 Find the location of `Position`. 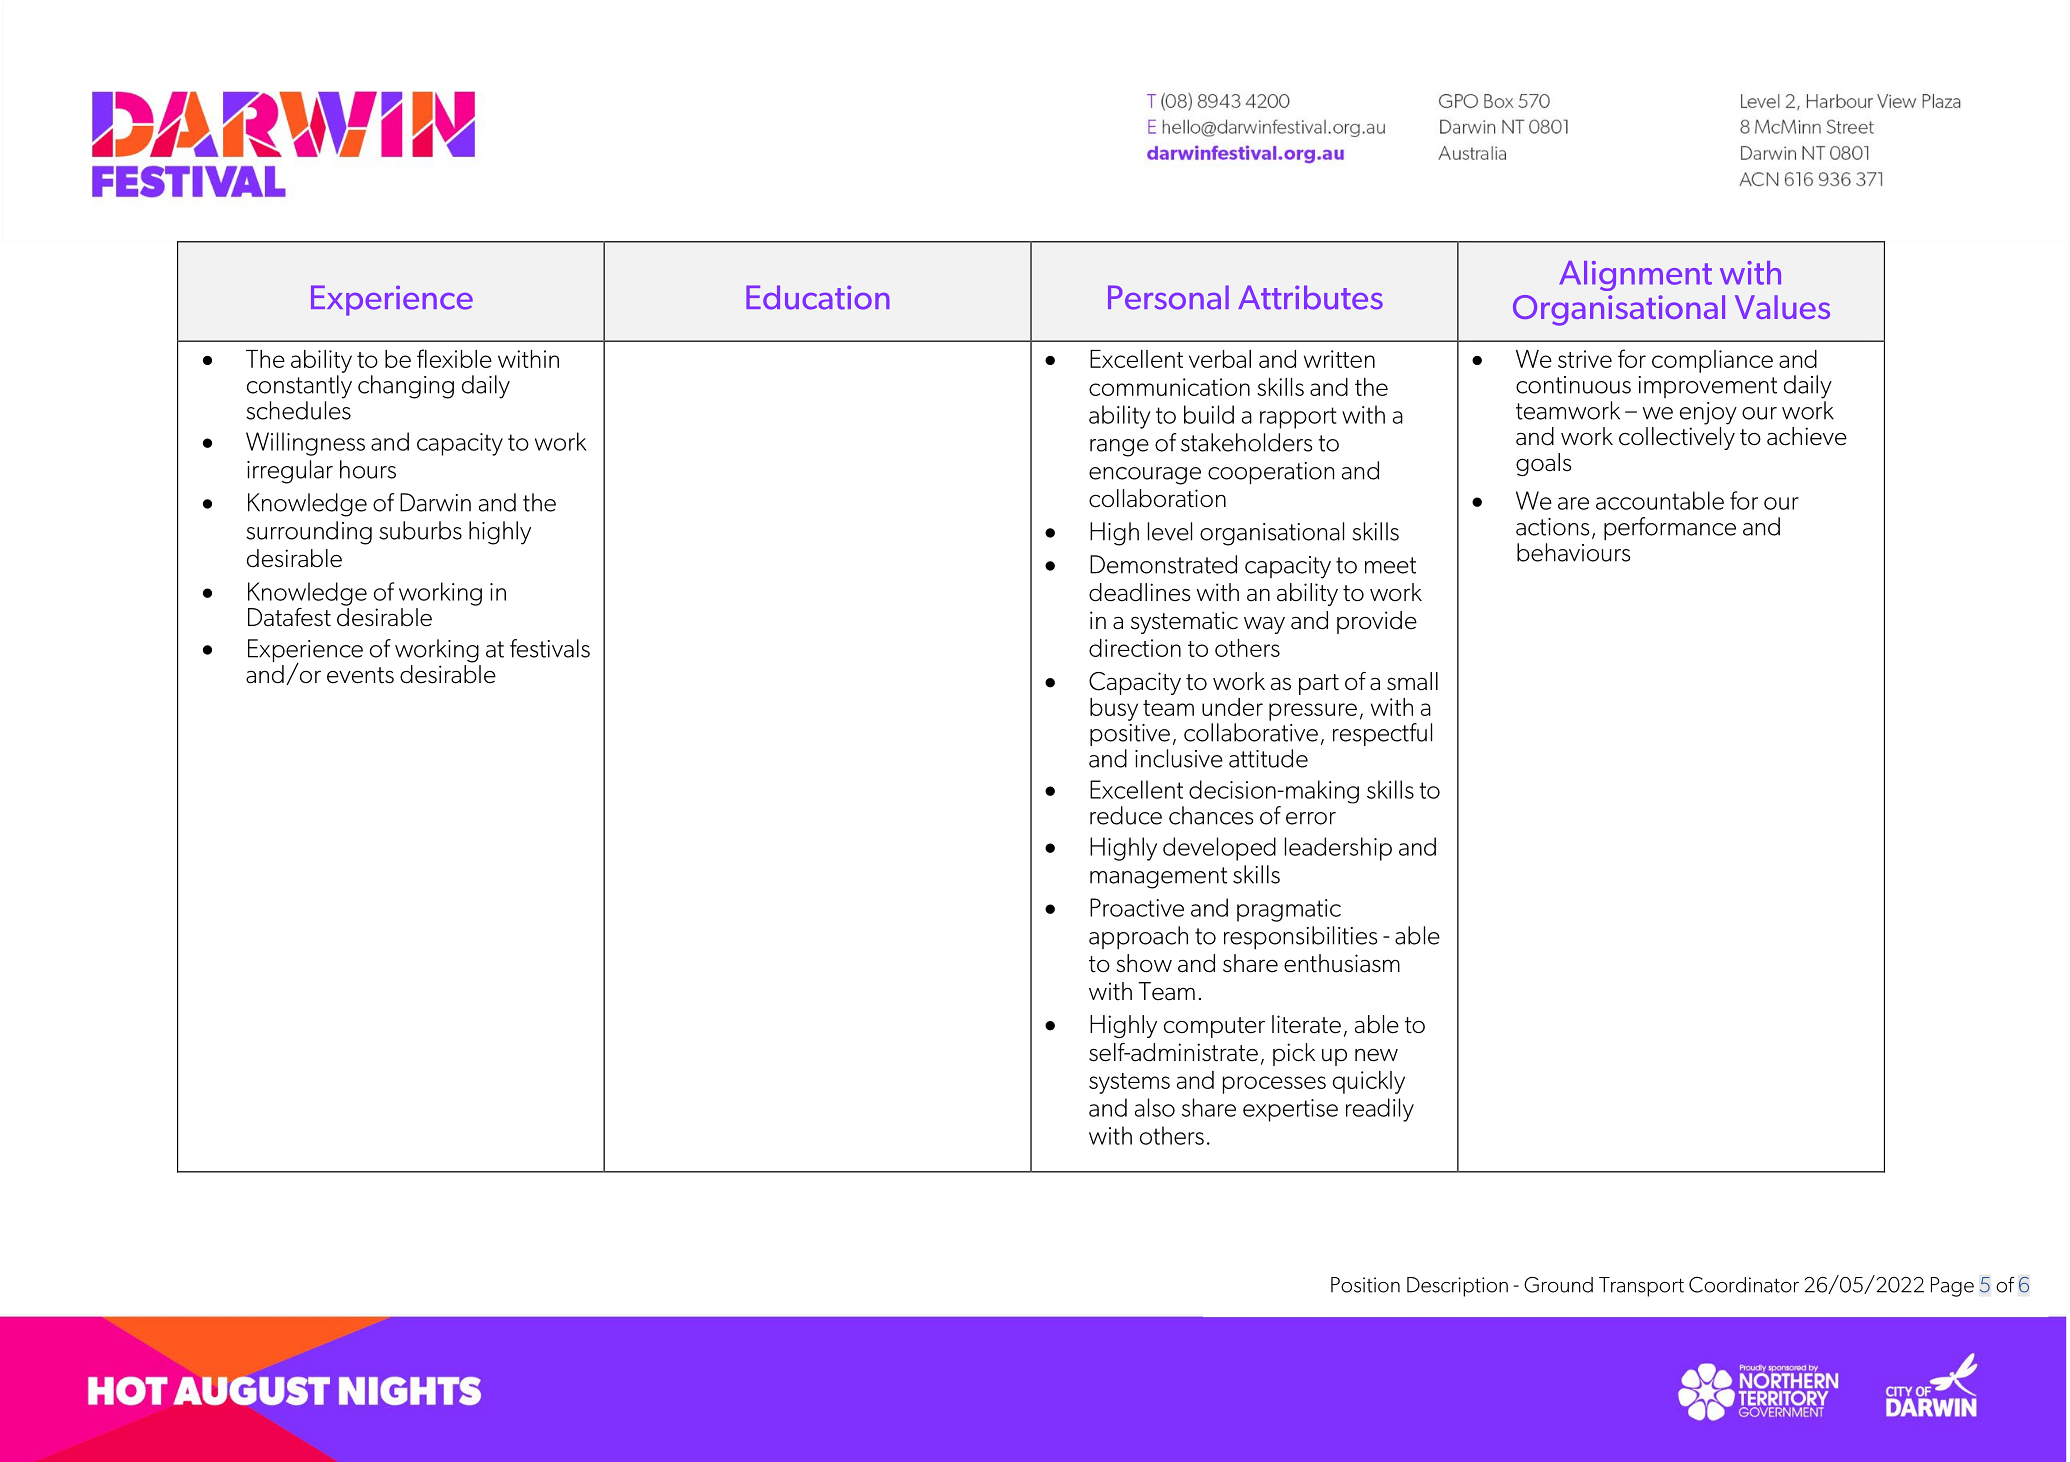

Position is located at coordinates (1365, 1285).
